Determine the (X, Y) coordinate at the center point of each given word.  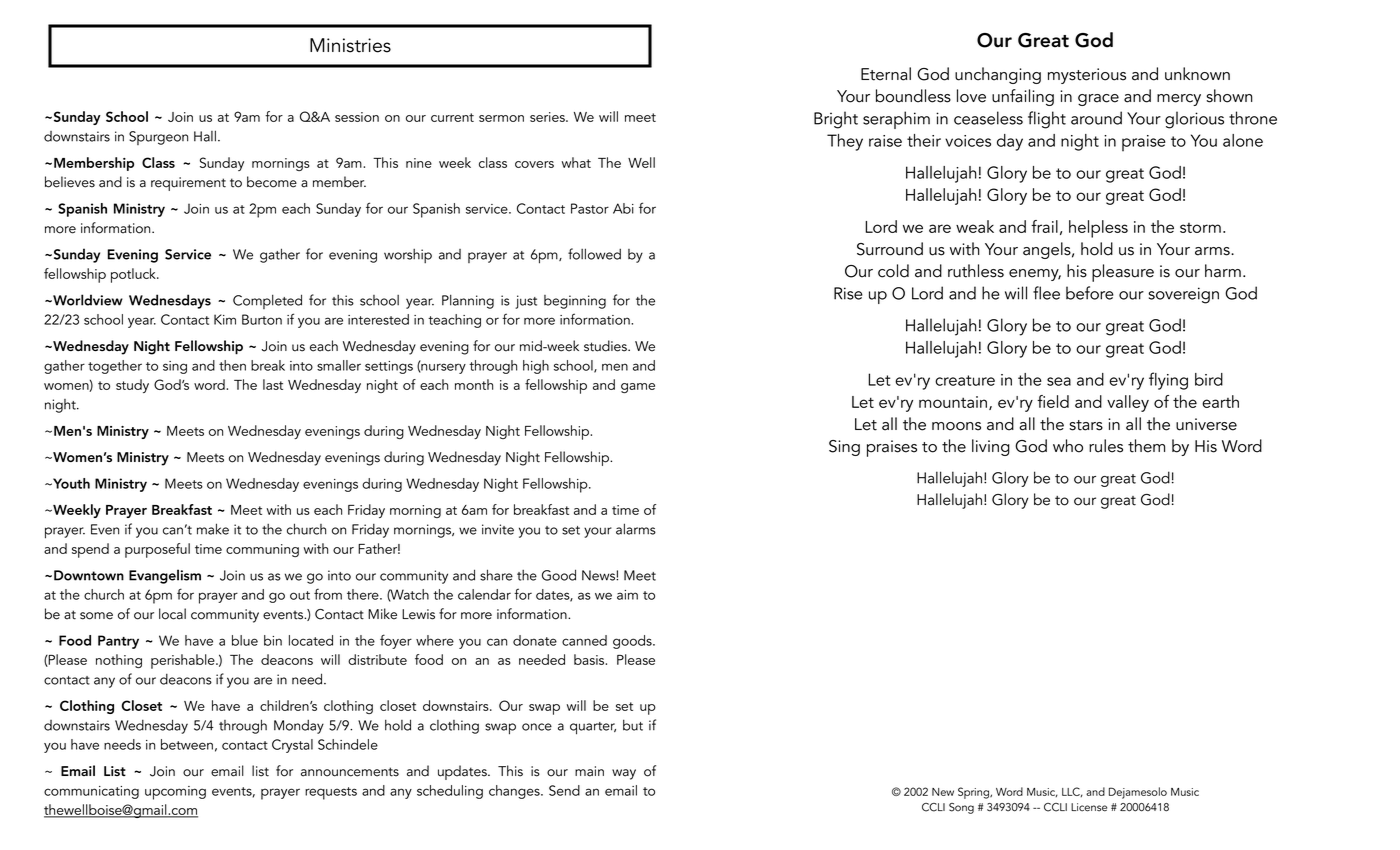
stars (1086, 425)
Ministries (350, 45)
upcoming (175, 793)
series (548, 117)
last (273, 384)
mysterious (1087, 76)
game (638, 388)
